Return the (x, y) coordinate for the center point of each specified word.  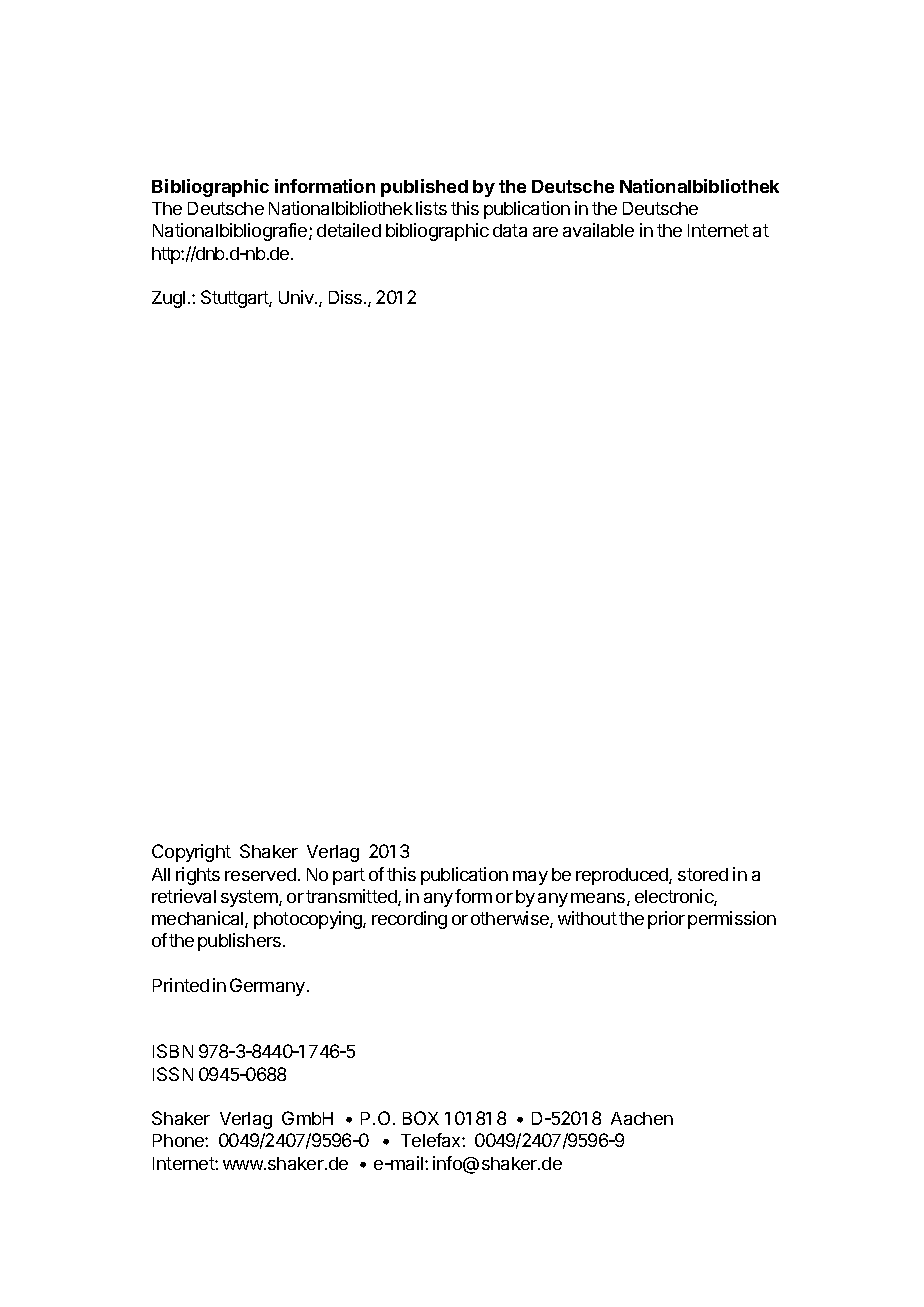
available (598, 230)
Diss (345, 297)
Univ (297, 297)
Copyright (191, 853)
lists (431, 208)
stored (703, 874)
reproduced (623, 876)
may (530, 878)
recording (409, 920)
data (510, 230)
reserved (260, 874)
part (349, 876)
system (250, 898)
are (545, 232)
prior (666, 920)
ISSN (173, 1074)
